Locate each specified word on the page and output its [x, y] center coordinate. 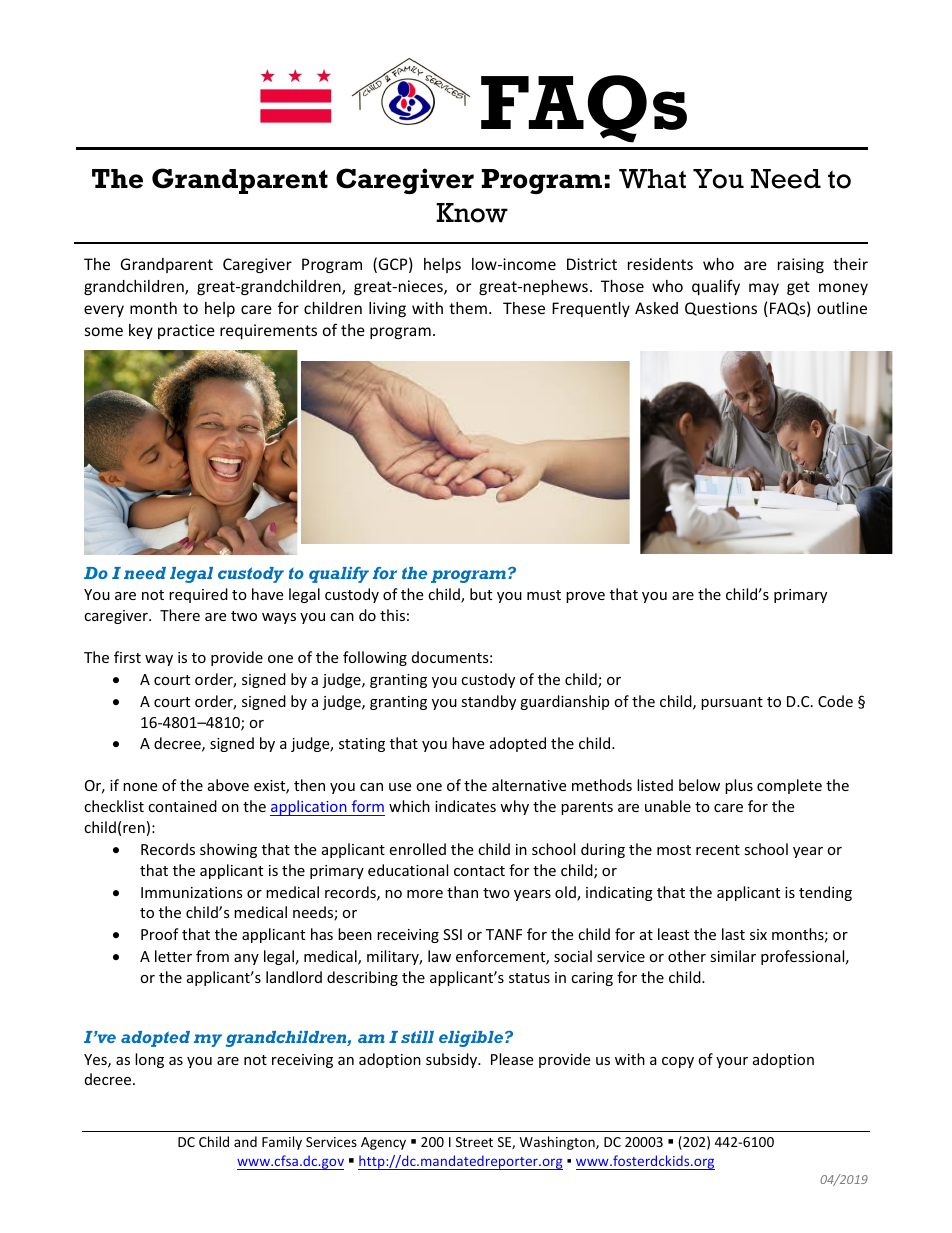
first [127, 657]
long [149, 1060]
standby [488, 702]
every [104, 311]
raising [801, 265]
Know [472, 213]
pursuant [732, 703]
